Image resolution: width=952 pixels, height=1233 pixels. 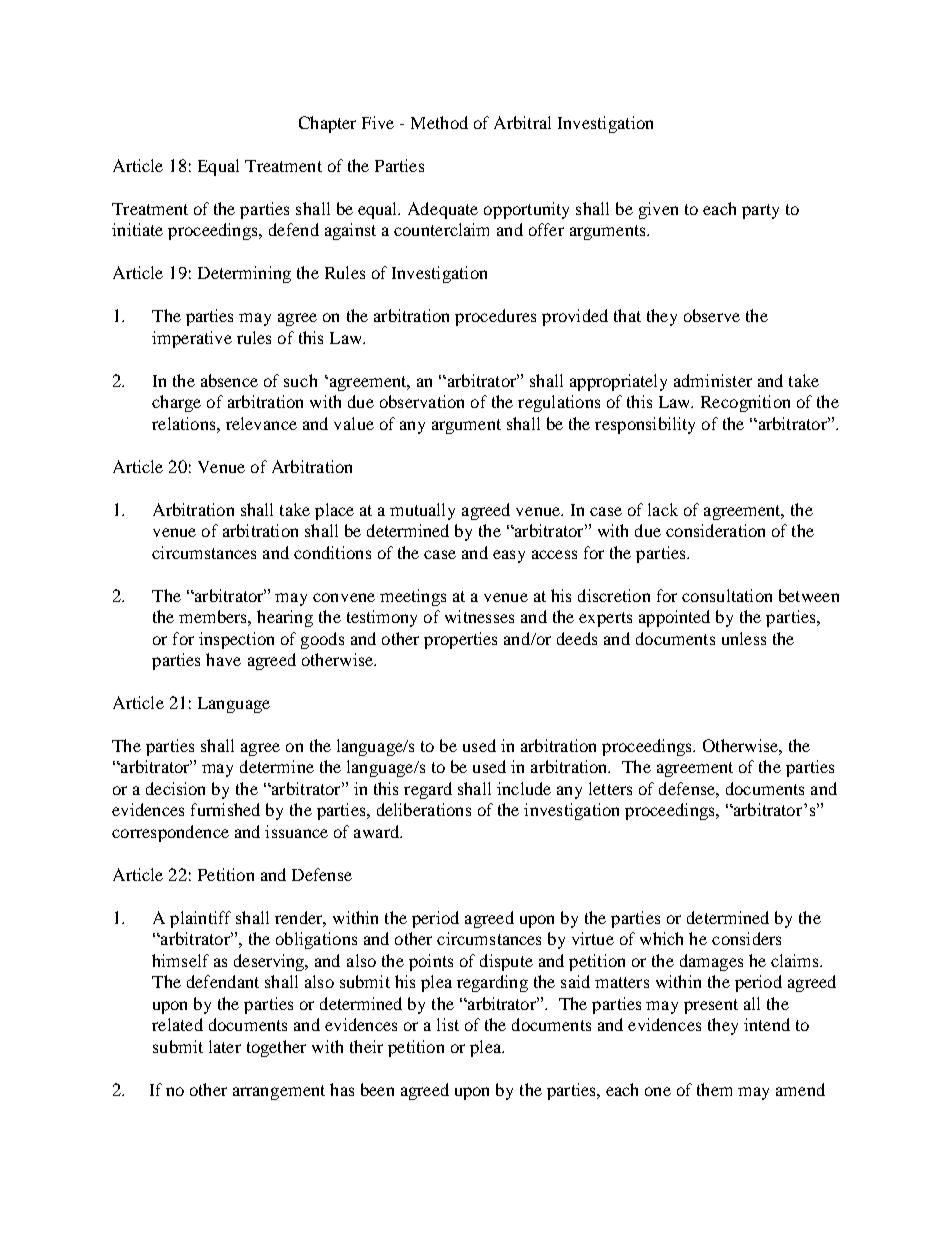 I want to click on later, so click(x=225, y=1046).
